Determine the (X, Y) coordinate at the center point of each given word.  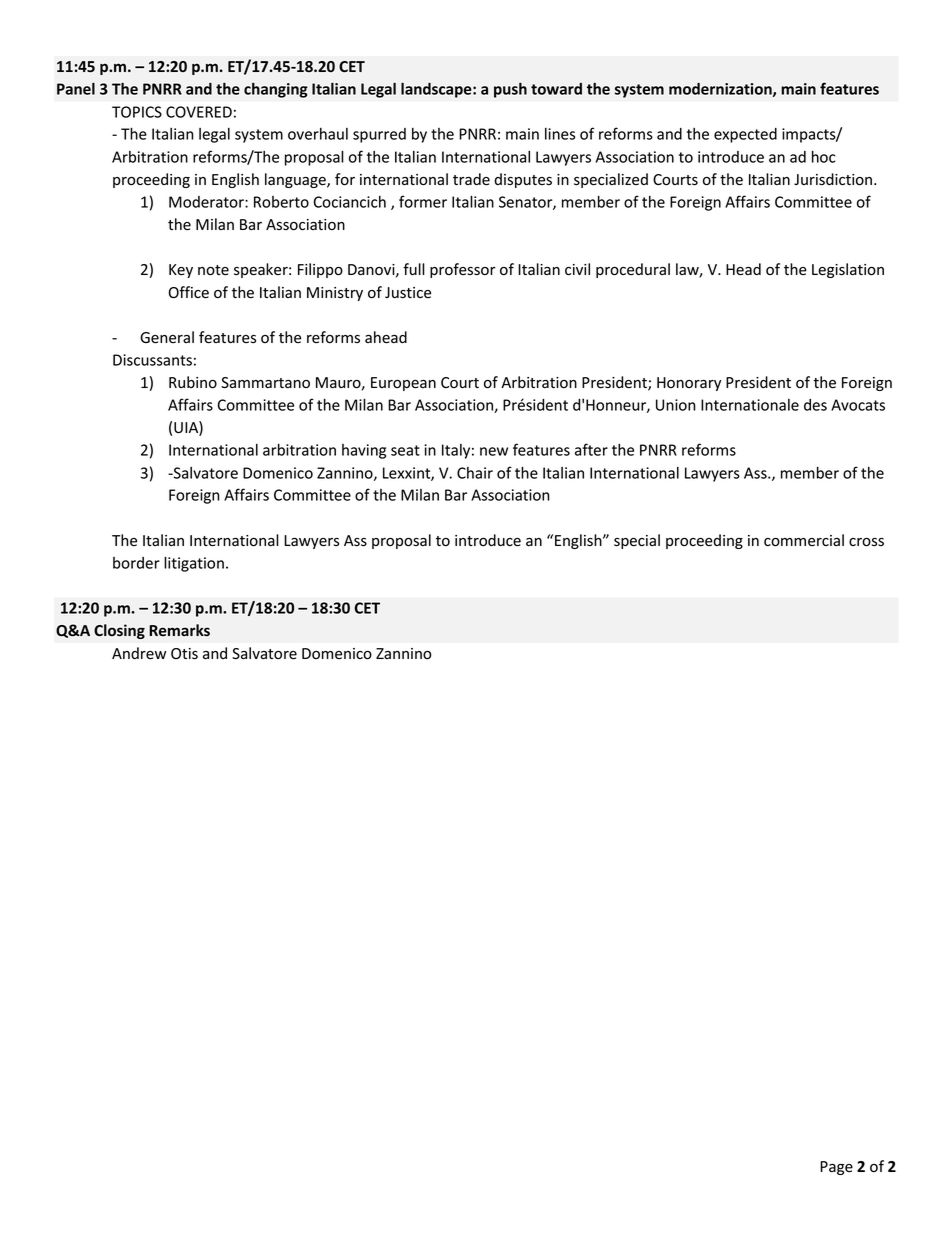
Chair (475, 473)
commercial (804, 540)
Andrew (139, 653)
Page (836, 1168)
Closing (119, 631)
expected (745, 135)
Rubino (193, 382)
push (510, 90)
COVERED (199, 112)
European (403, 384)
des (815, 405)
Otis (184, 654)
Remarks (179, 630)
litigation (194, 564)
